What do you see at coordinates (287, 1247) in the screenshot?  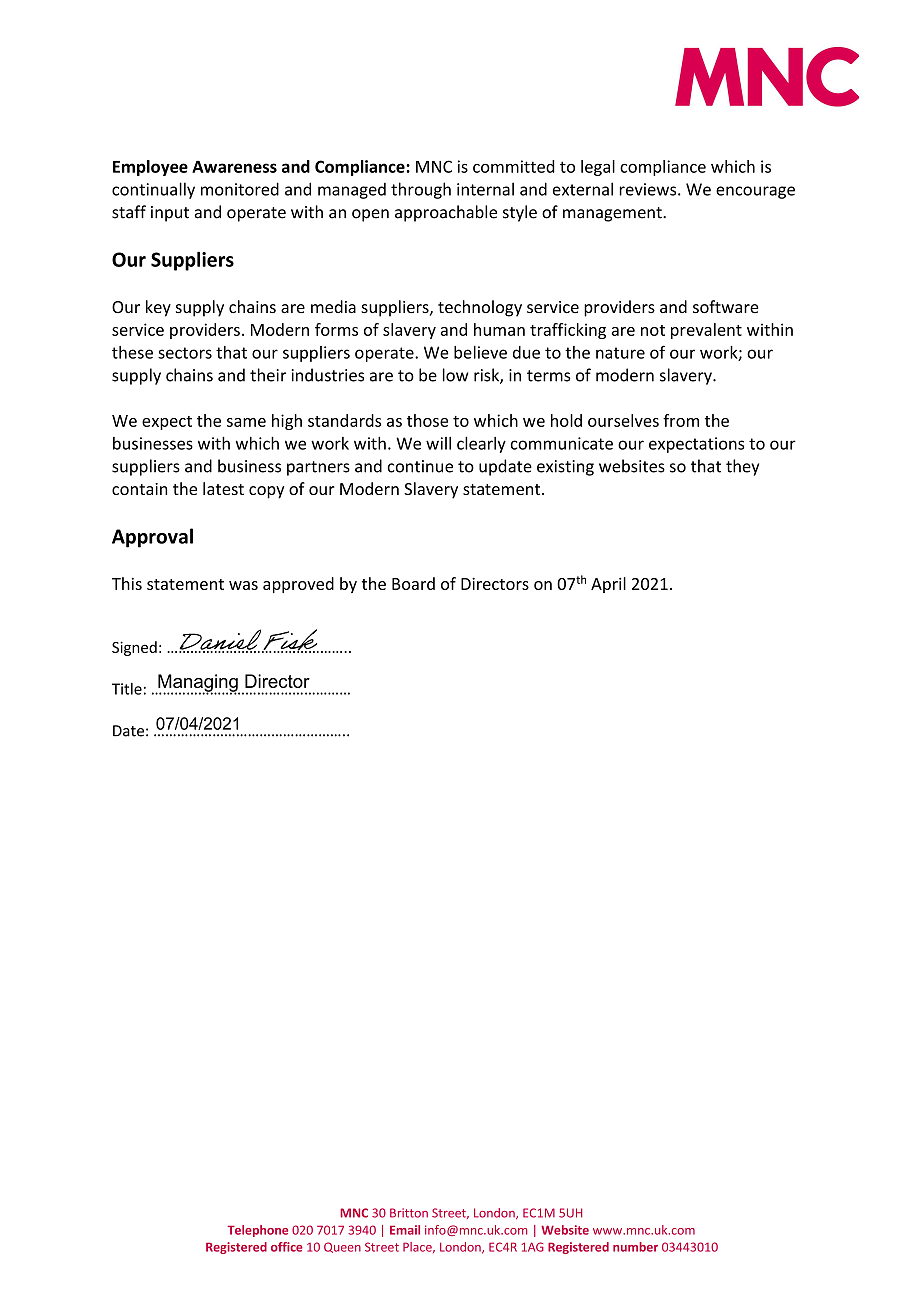 I see `office` at bounding box center [287, 1247].
